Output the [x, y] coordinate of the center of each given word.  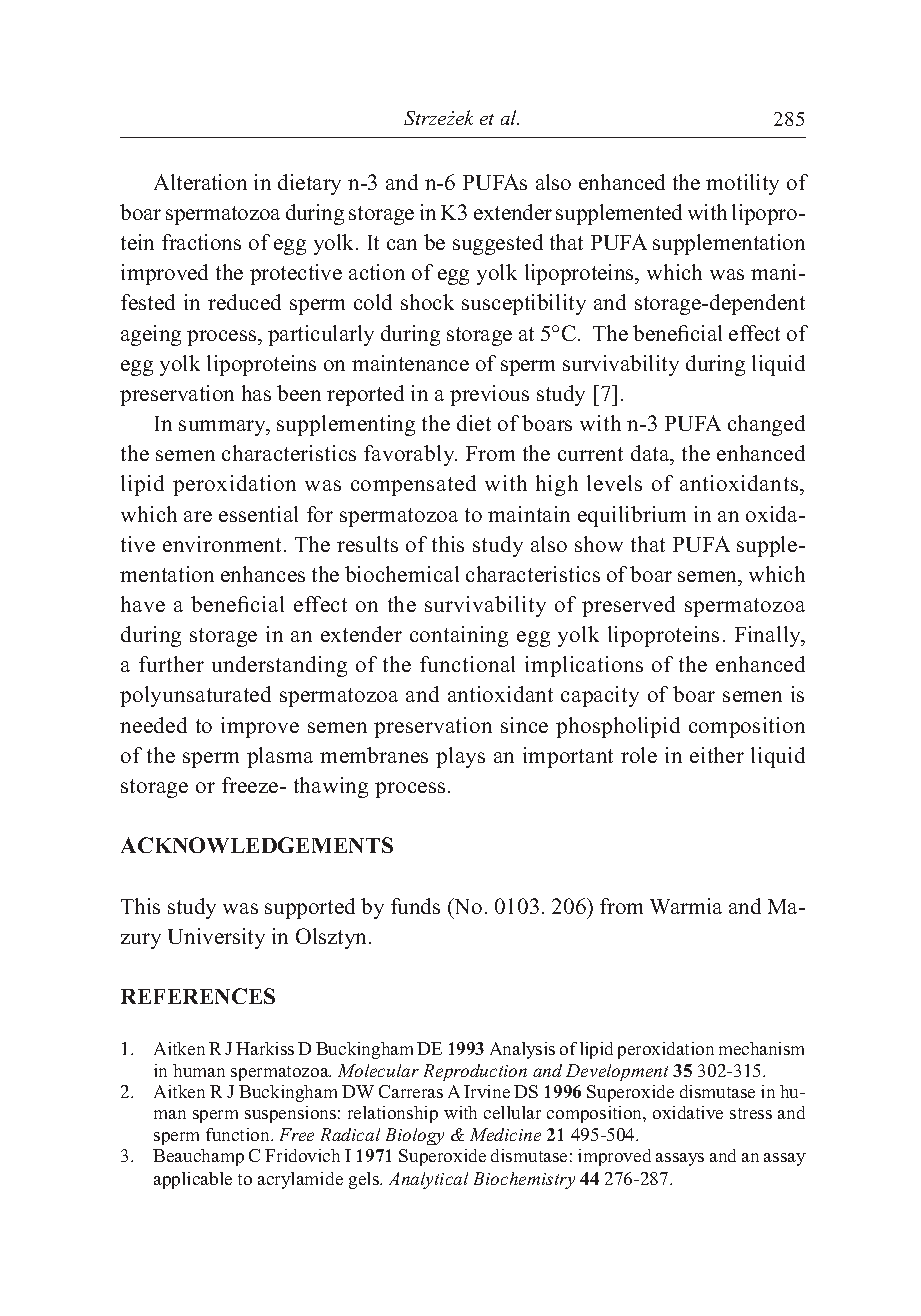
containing [459, 636]
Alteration [200, 182]
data [651, 453]
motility [742, 184]
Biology [415, 1136]
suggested [498, 244]
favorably [410, 455]
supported [310, 908]
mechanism [761, 1048]
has [256, 393]
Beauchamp [198, 1157]
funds [415, 906]
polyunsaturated [195, 696]
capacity [600, 696]
